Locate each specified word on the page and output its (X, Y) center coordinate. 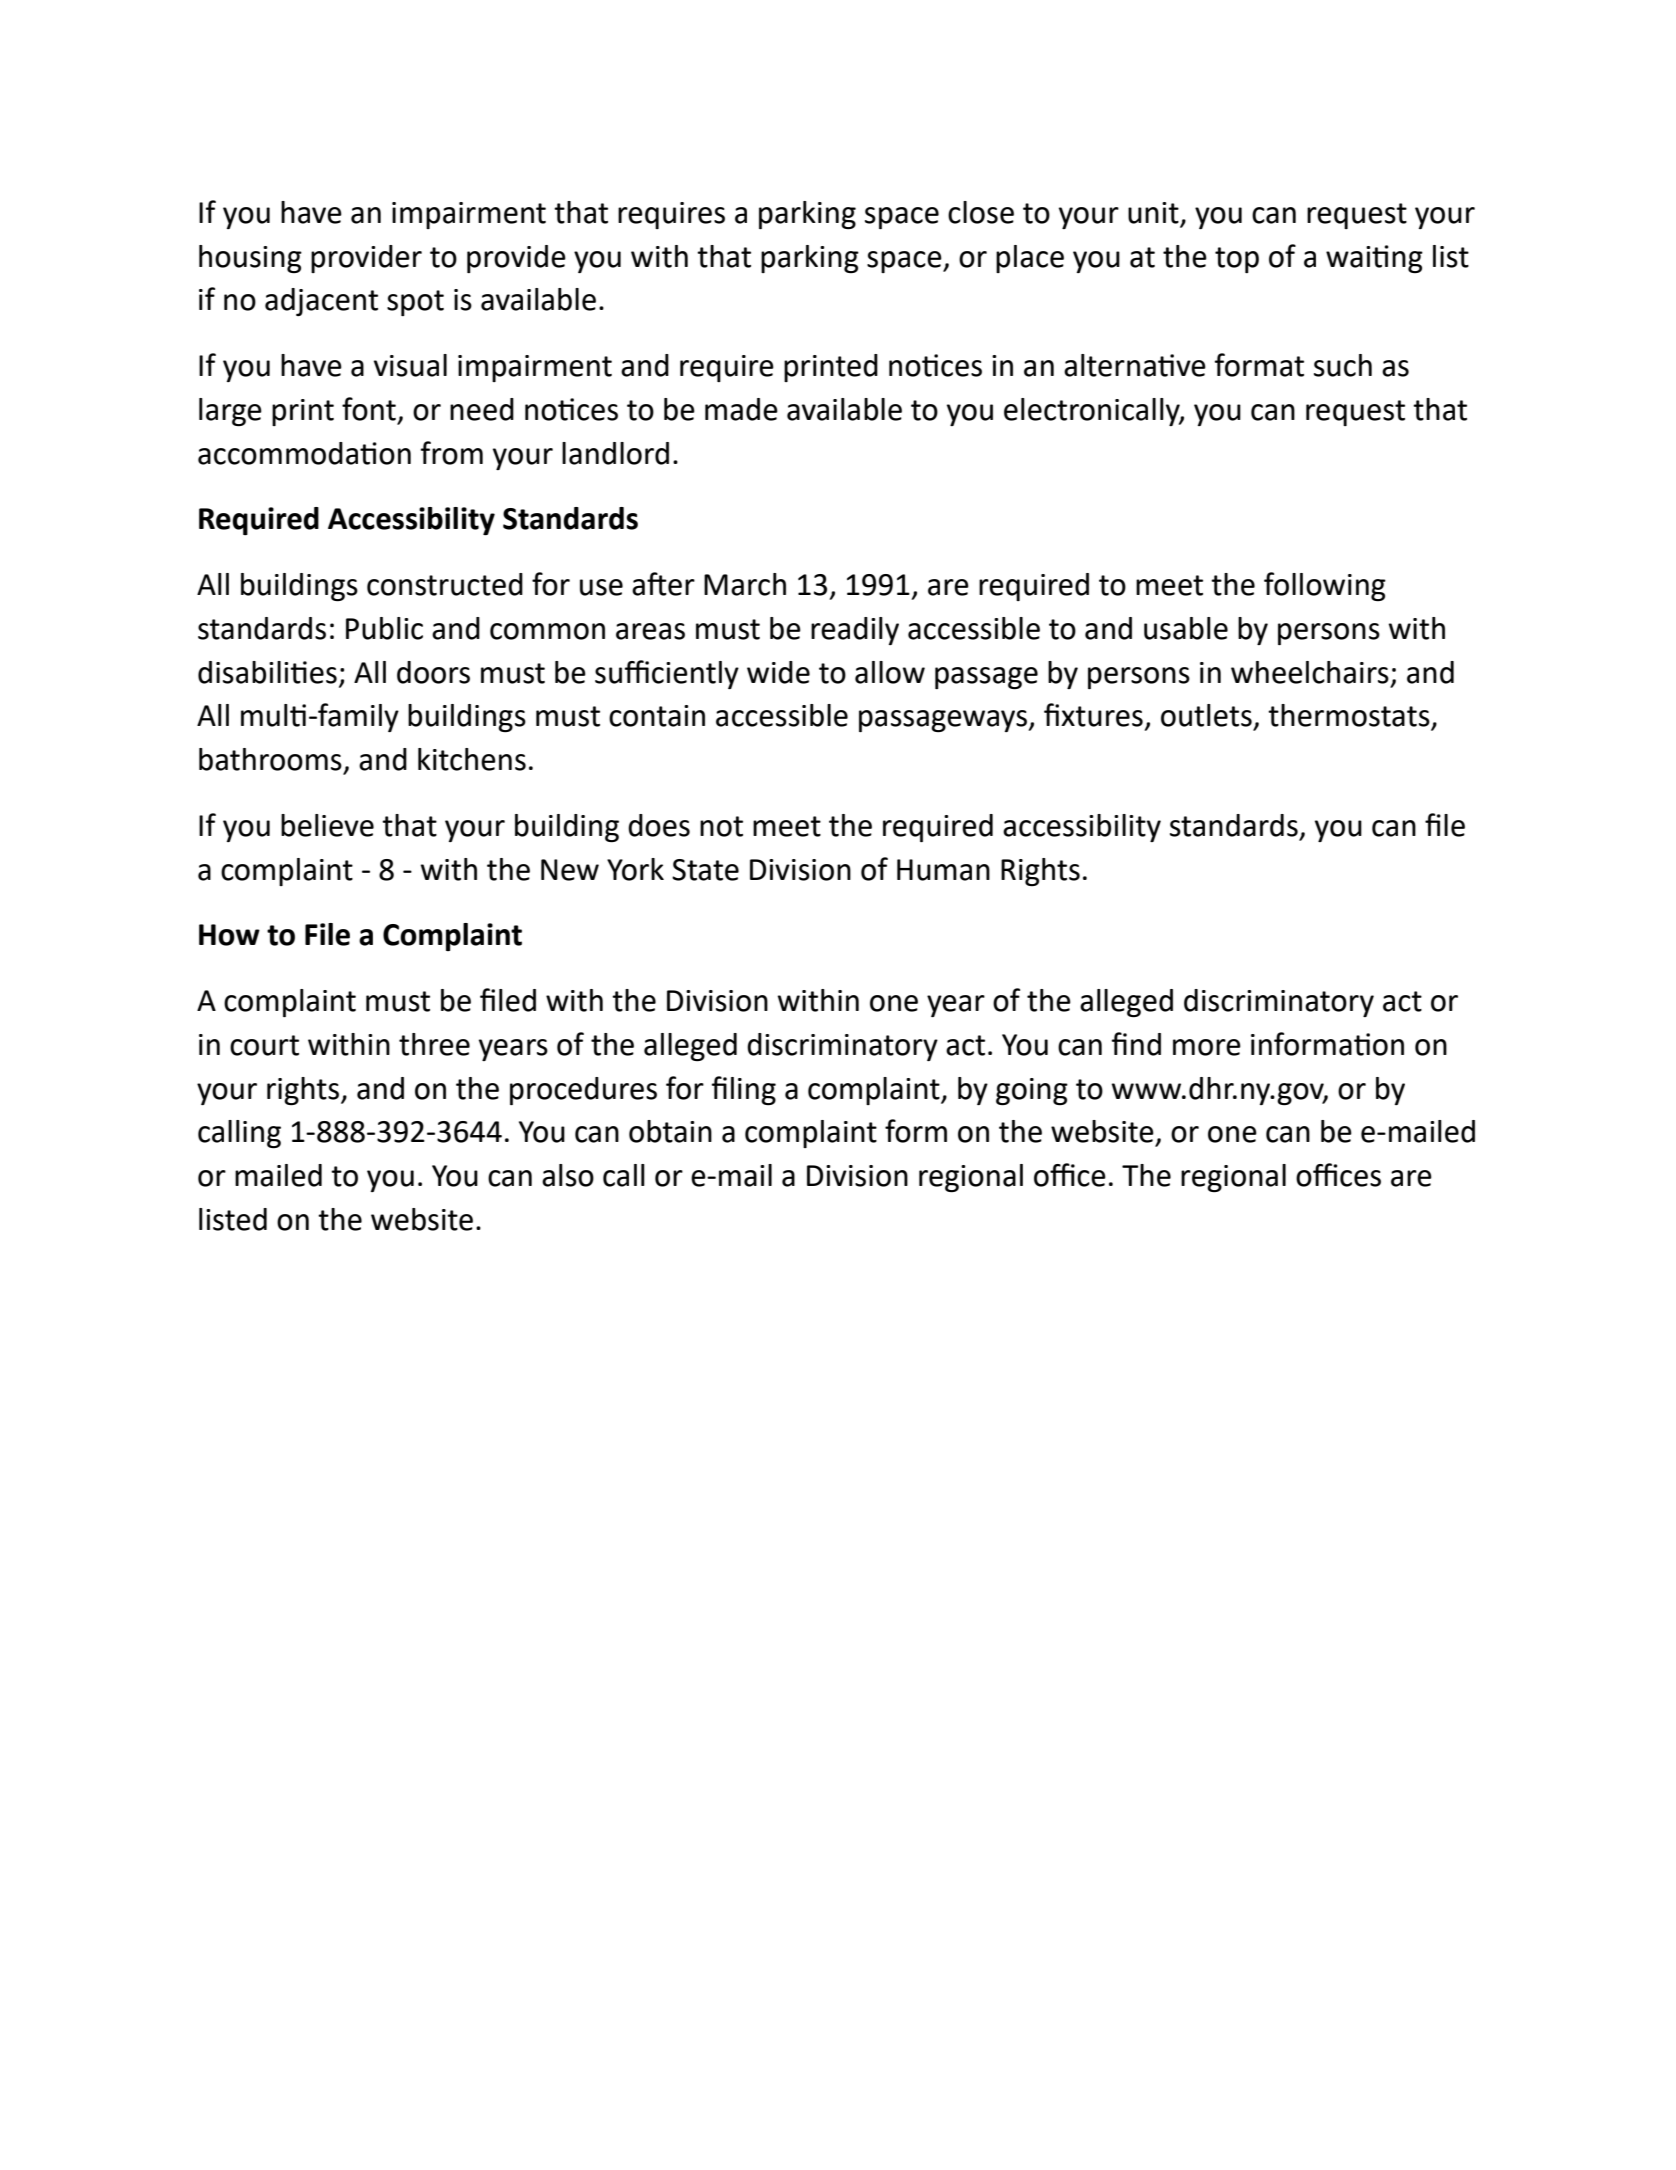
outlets (1206, 715)
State (705, 870)
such (1343, 365)
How (229, 935)
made (741, 409)
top (1237, 260)
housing (250, 259)
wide (778, 672)
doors (433, 672)
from (452, 453)
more (1207, 1047)
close (981, 212)
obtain (670, 1131)
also (568, 1175)
